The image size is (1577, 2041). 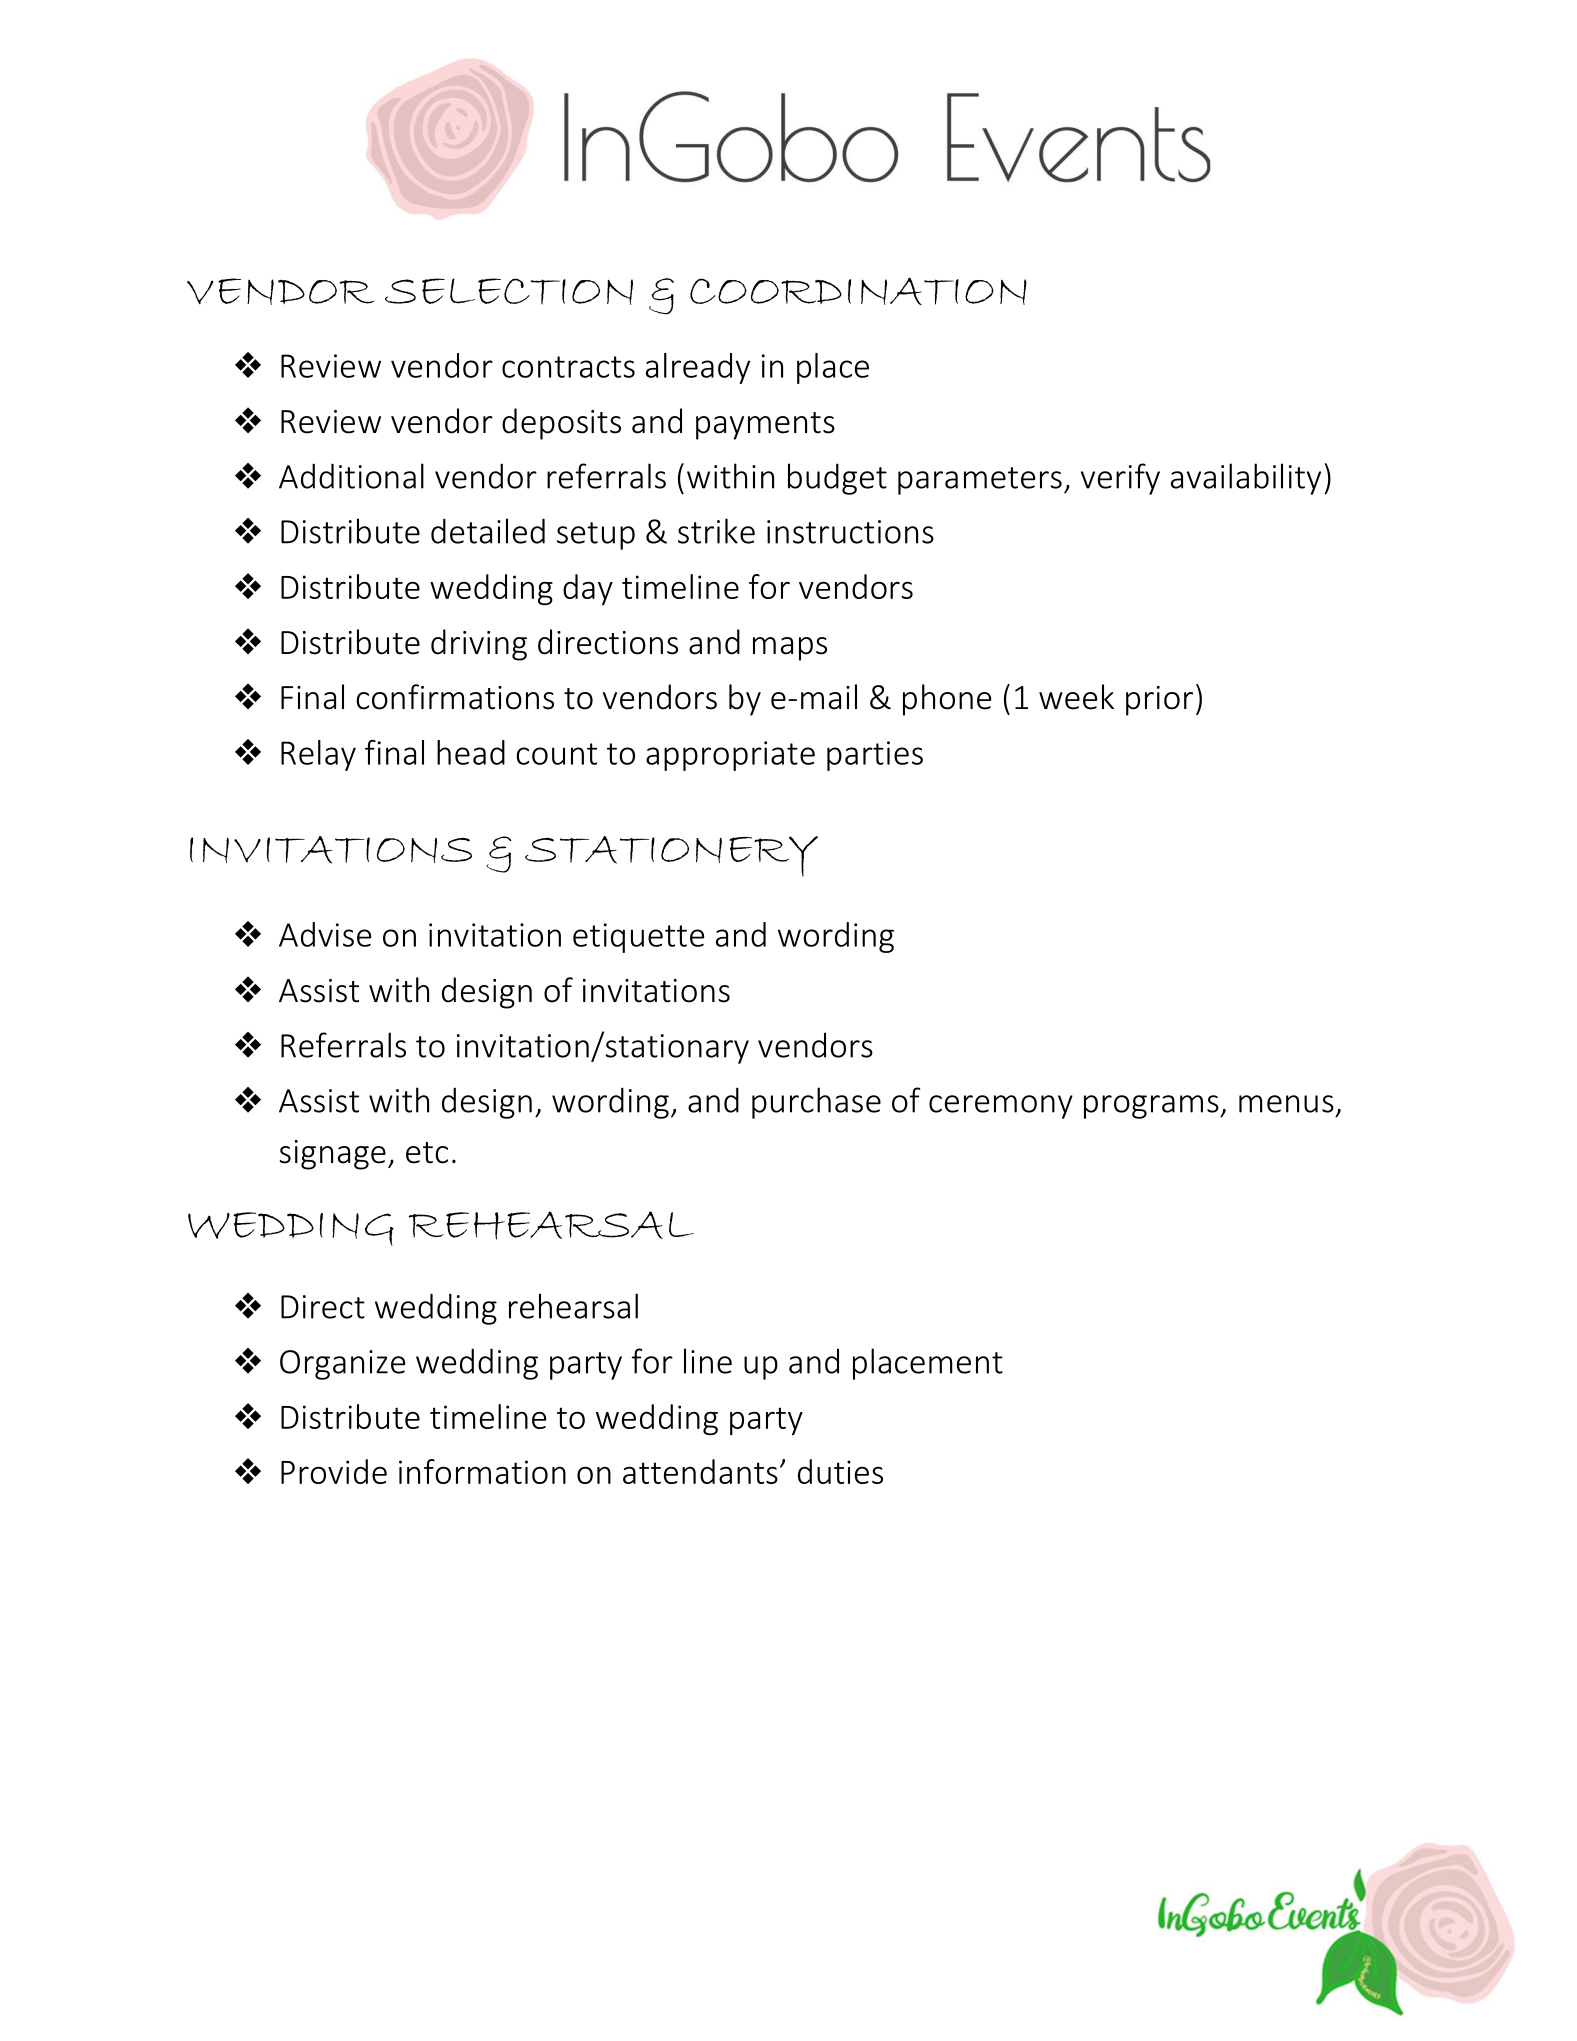 I want to click on prior, so click(x=1159, y=701).
